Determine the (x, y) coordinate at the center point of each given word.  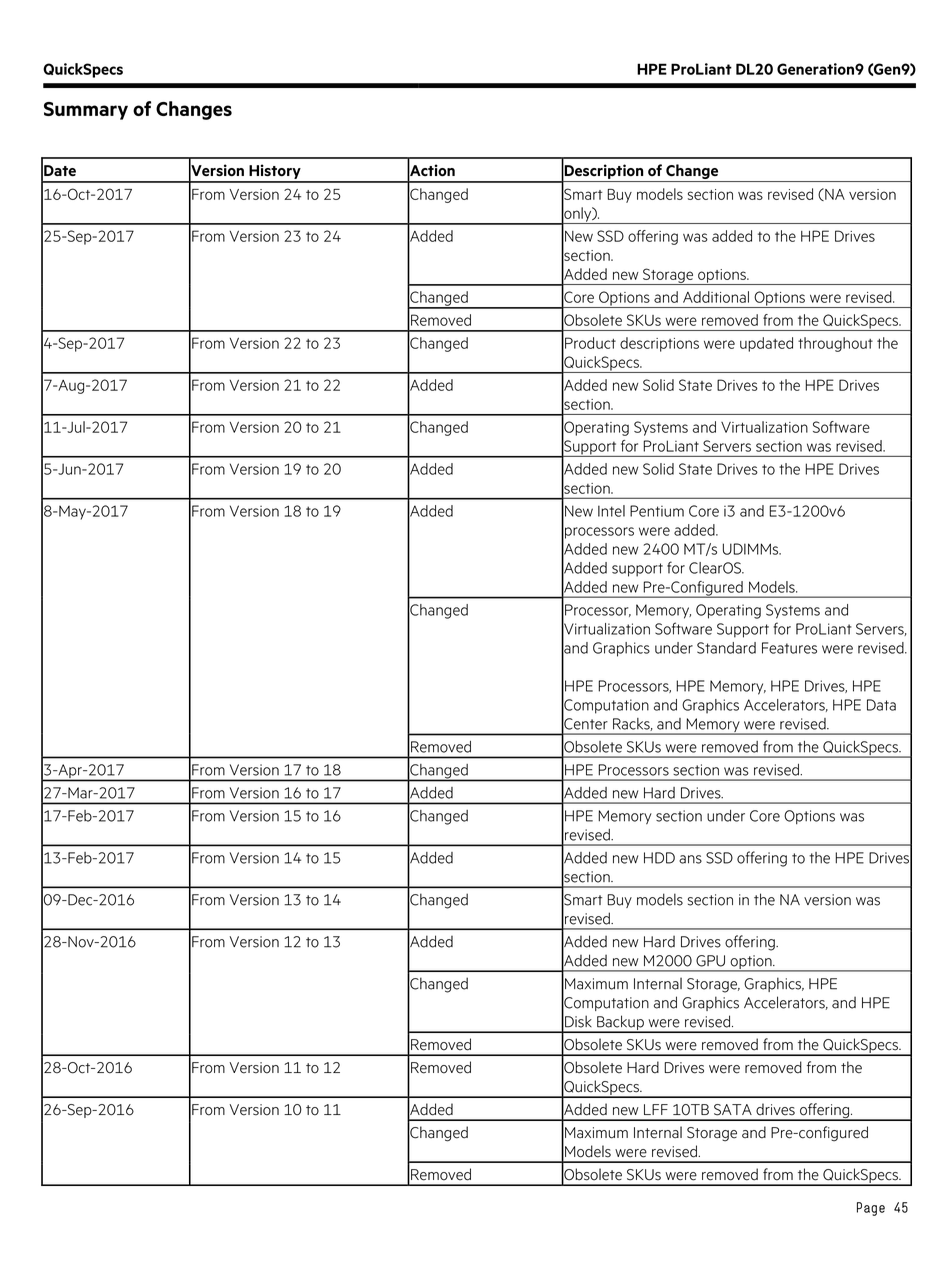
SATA (733, 1110)
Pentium (657, 511)
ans (690, 859)
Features (789, 648)
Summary (86, 111)
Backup (620, 1024)
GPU (710, 961)
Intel (611, 511)
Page (871, 1209)
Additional (716, 297)
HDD (659, 858)
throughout (835, 344)
